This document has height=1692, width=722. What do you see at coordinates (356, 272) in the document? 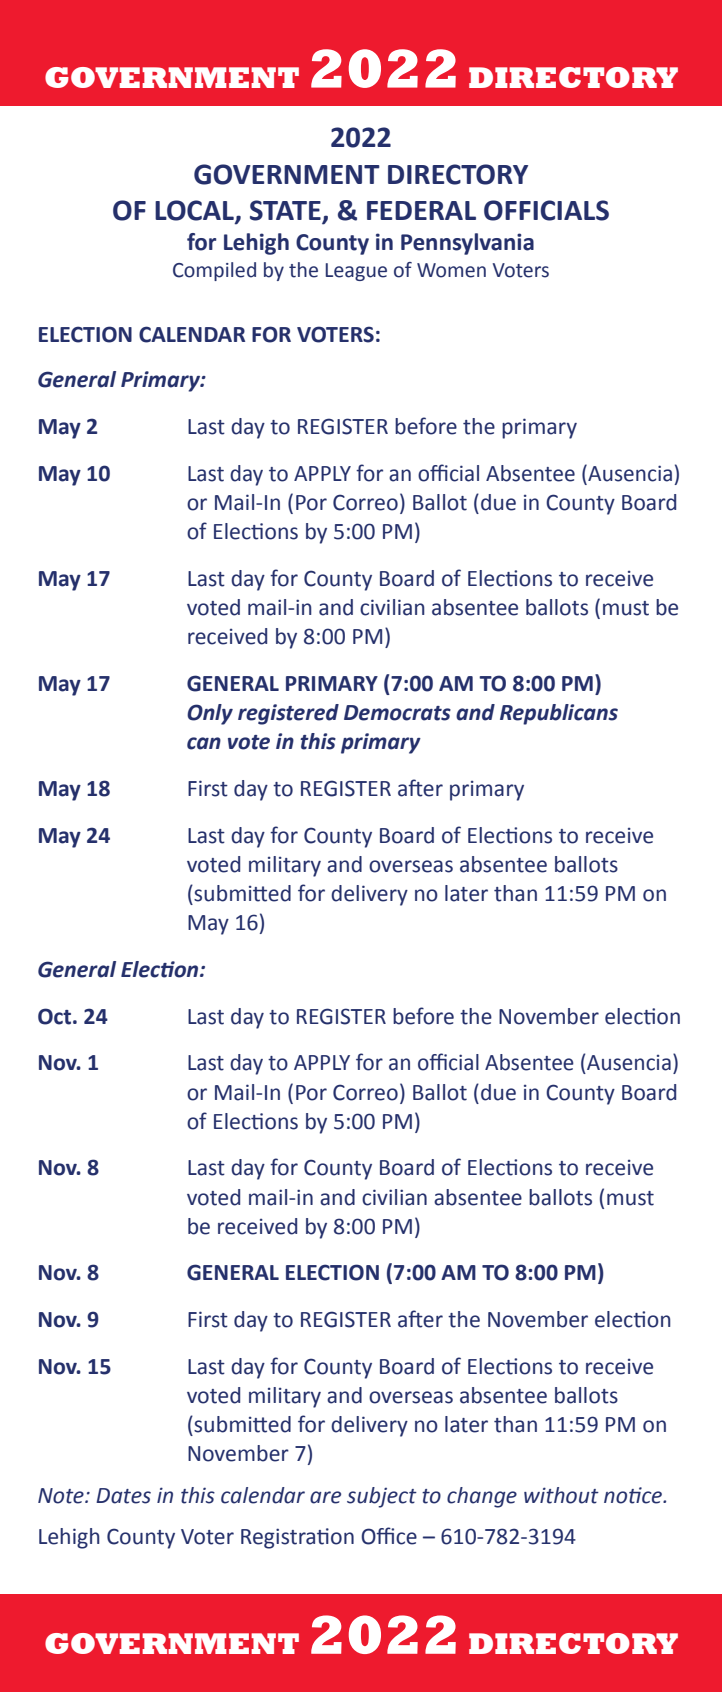
I see `League` at bounding box center [356, 272].
